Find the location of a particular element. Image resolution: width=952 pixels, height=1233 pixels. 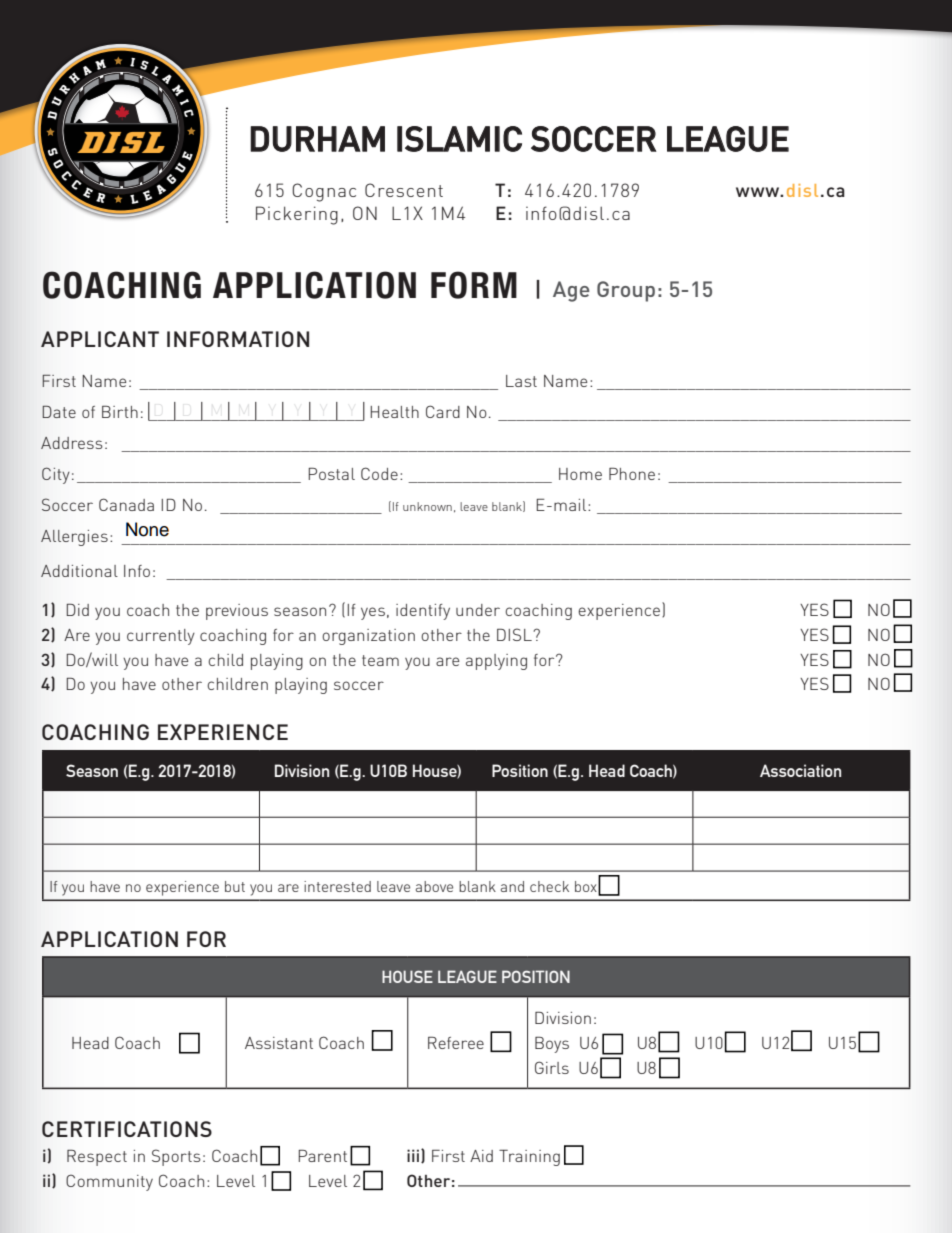

but is located at coordinates (235, 886).
